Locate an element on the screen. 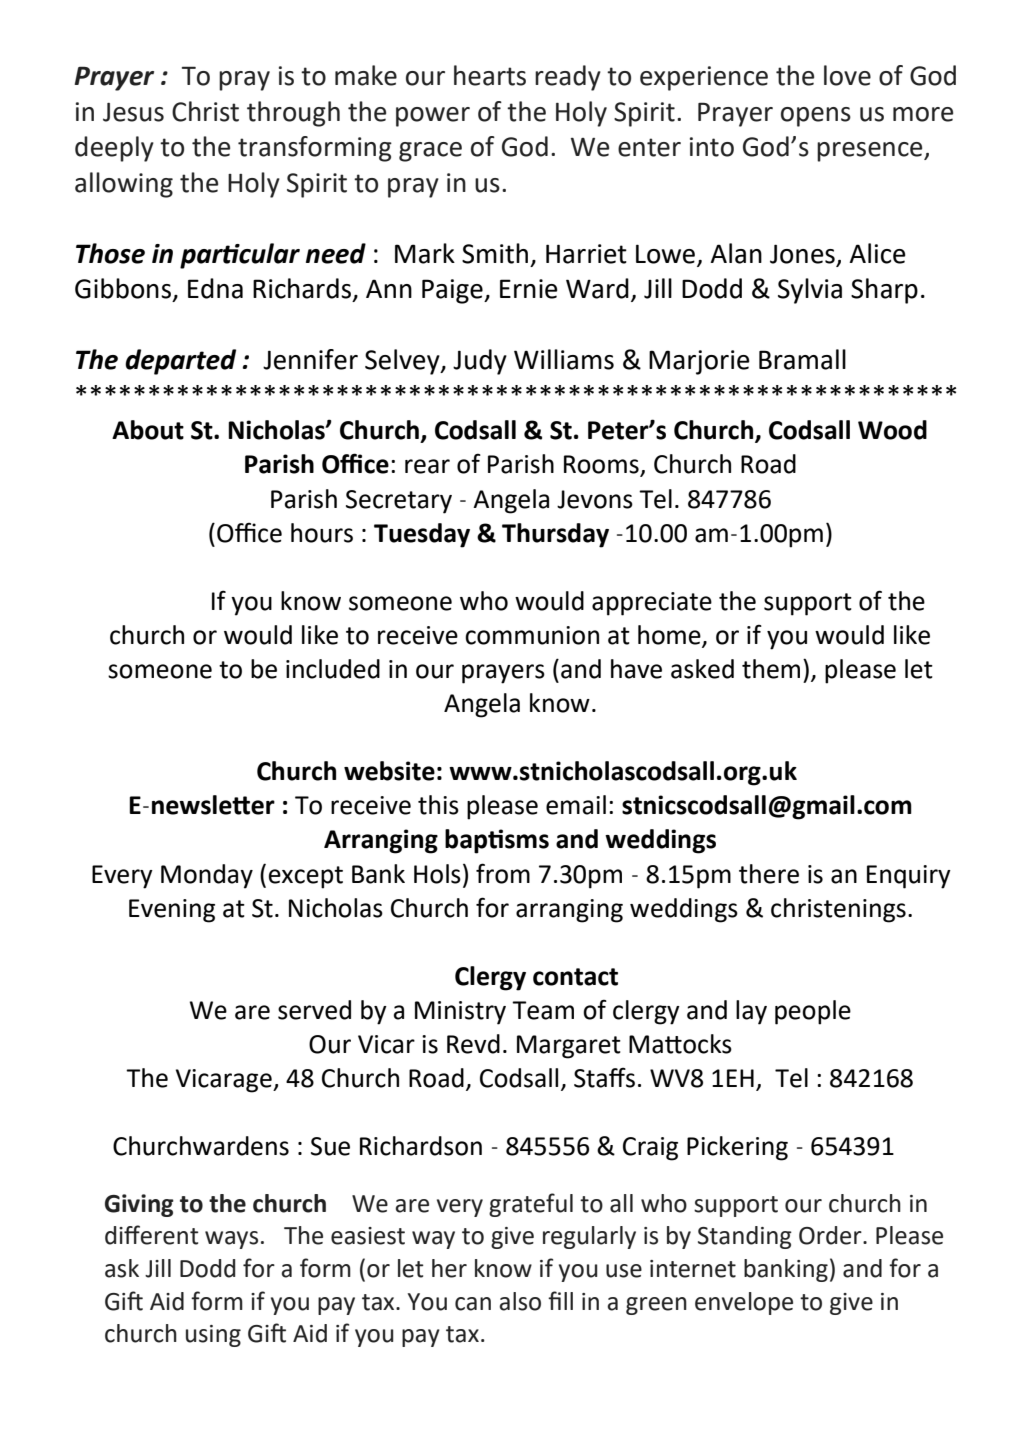 This screenshot has width=1022, height=1445. Jesus is located at coordinates (133, 112).
